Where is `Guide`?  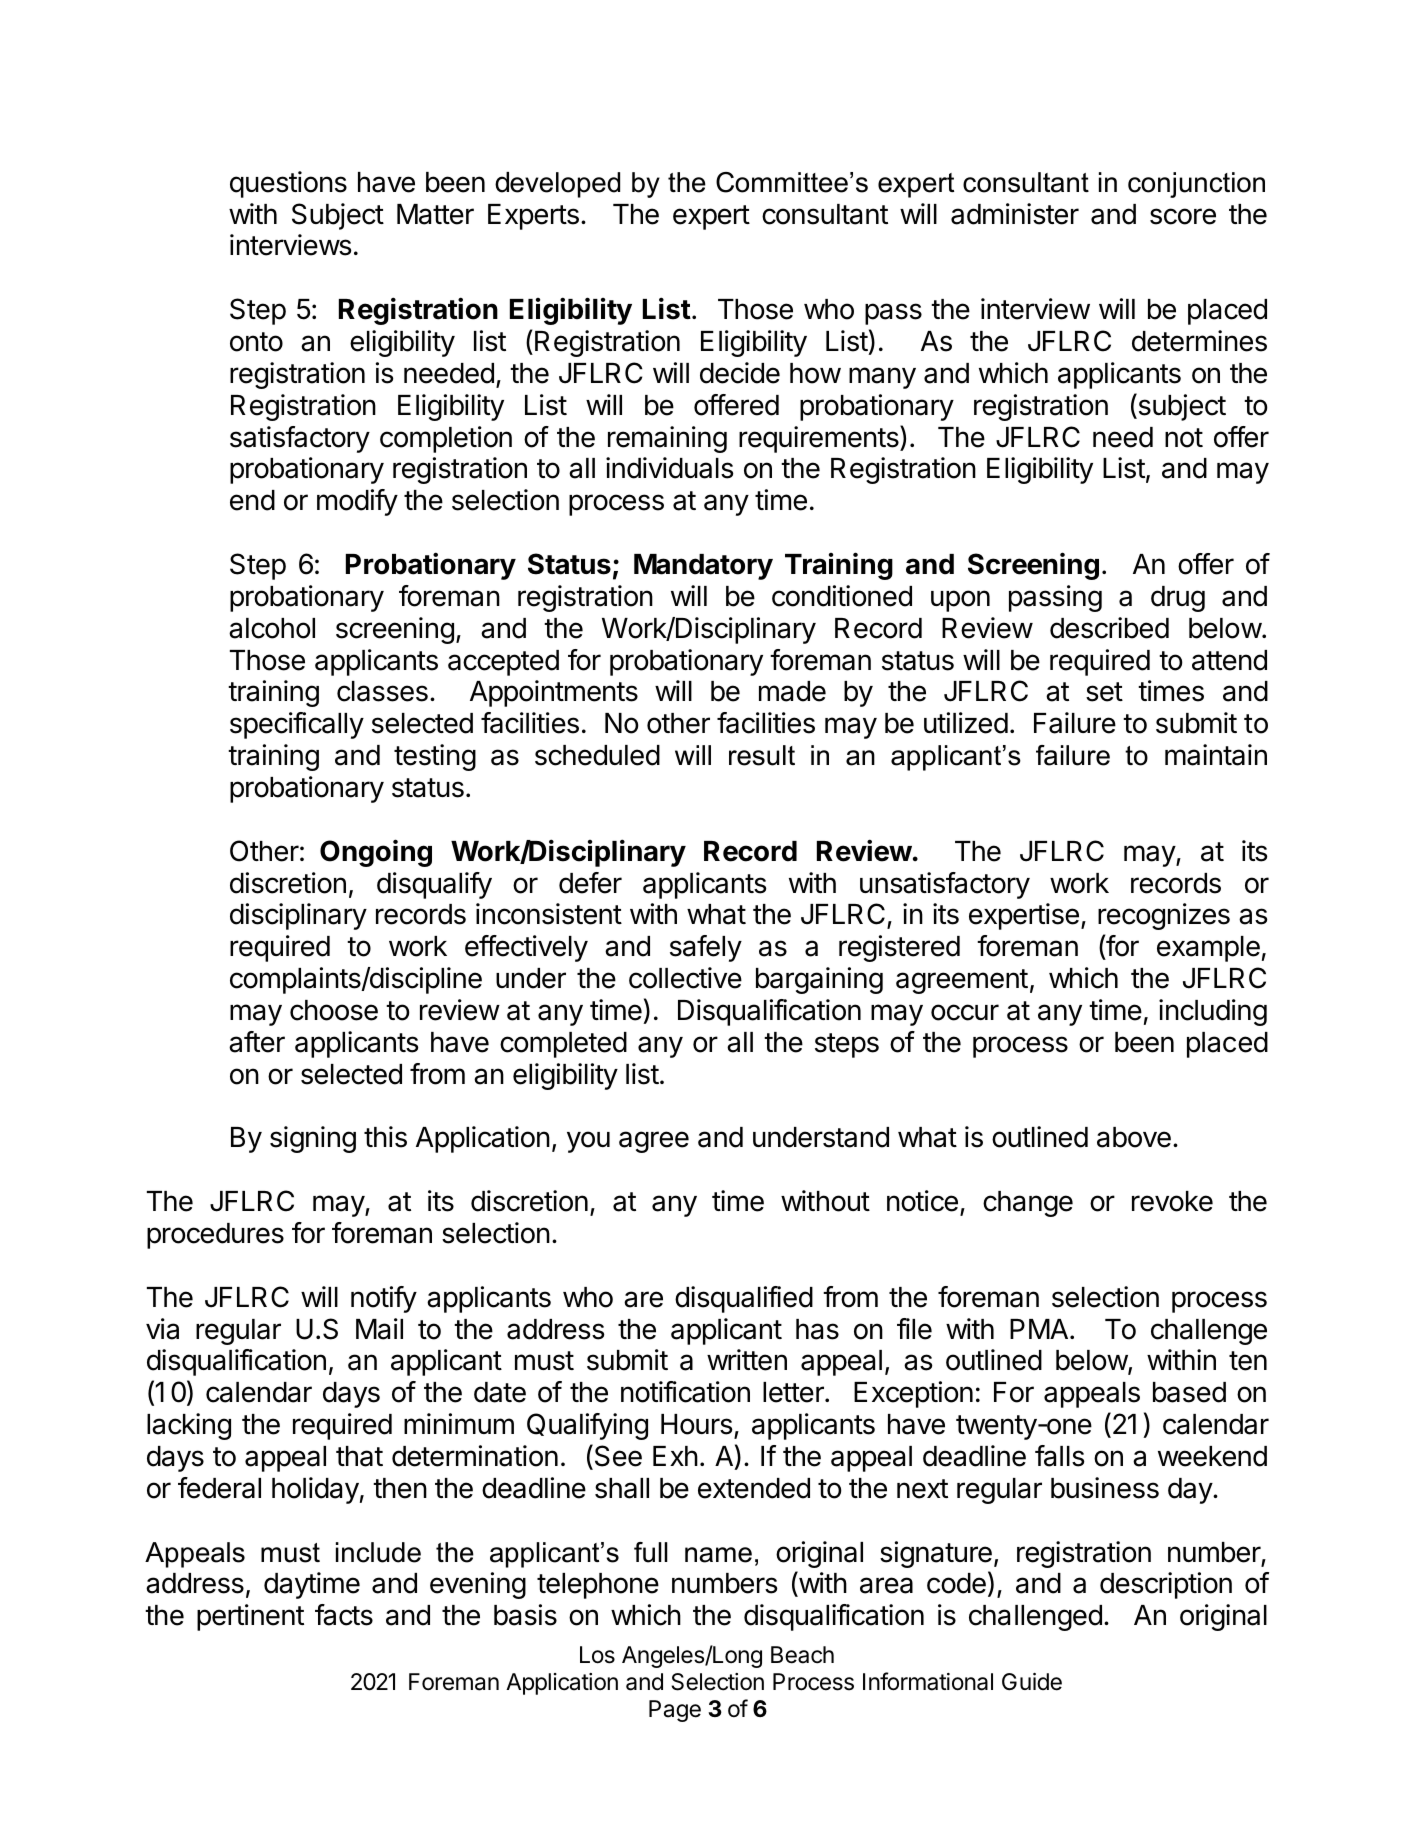
Guide is located at coordinates (1032, 1682).
